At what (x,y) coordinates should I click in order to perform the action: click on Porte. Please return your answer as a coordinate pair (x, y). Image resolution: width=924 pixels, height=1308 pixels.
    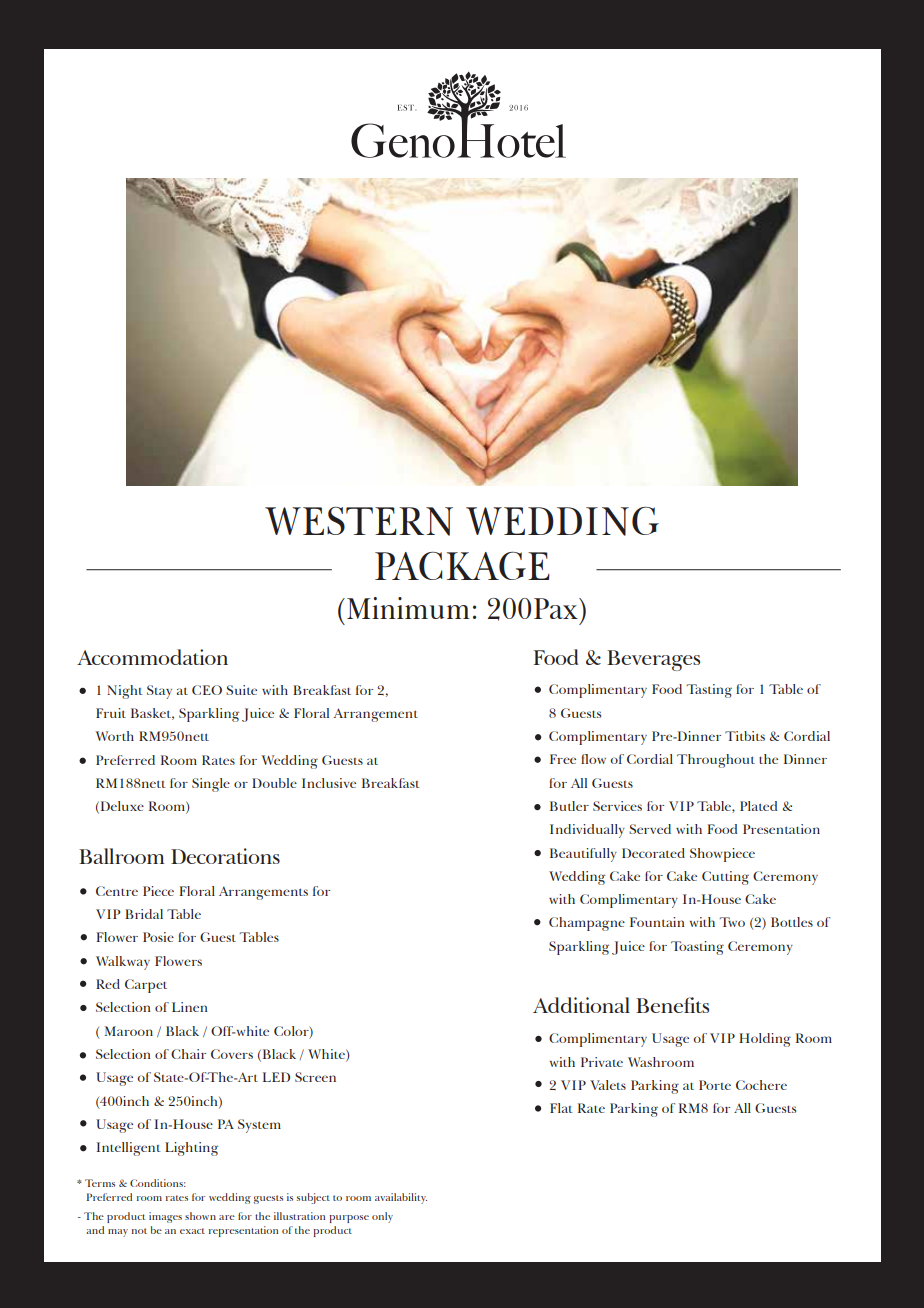
    Looking at the image, I should click on (715, 1085).
